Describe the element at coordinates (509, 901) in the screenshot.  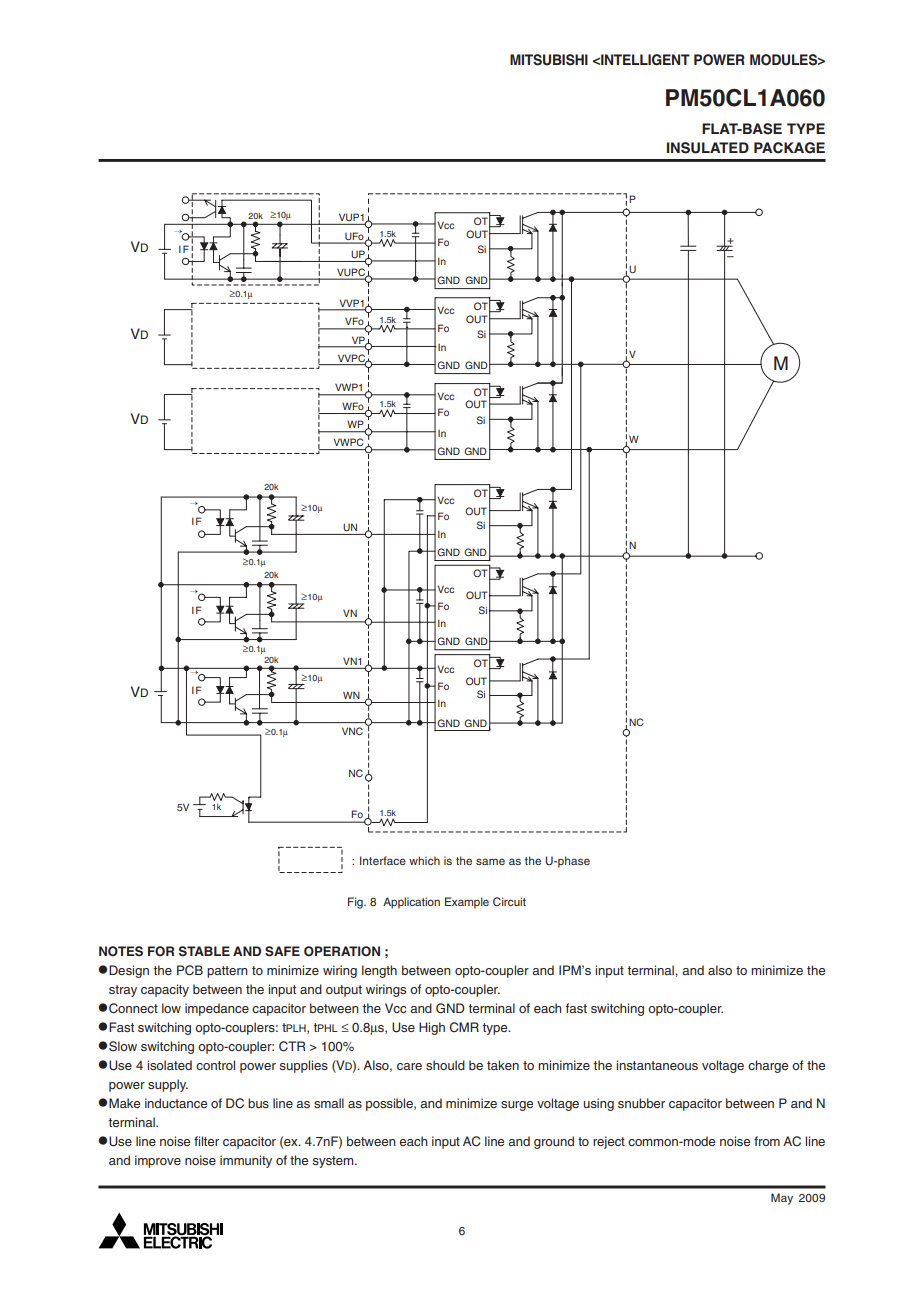
I see `Circuit` at that location.
